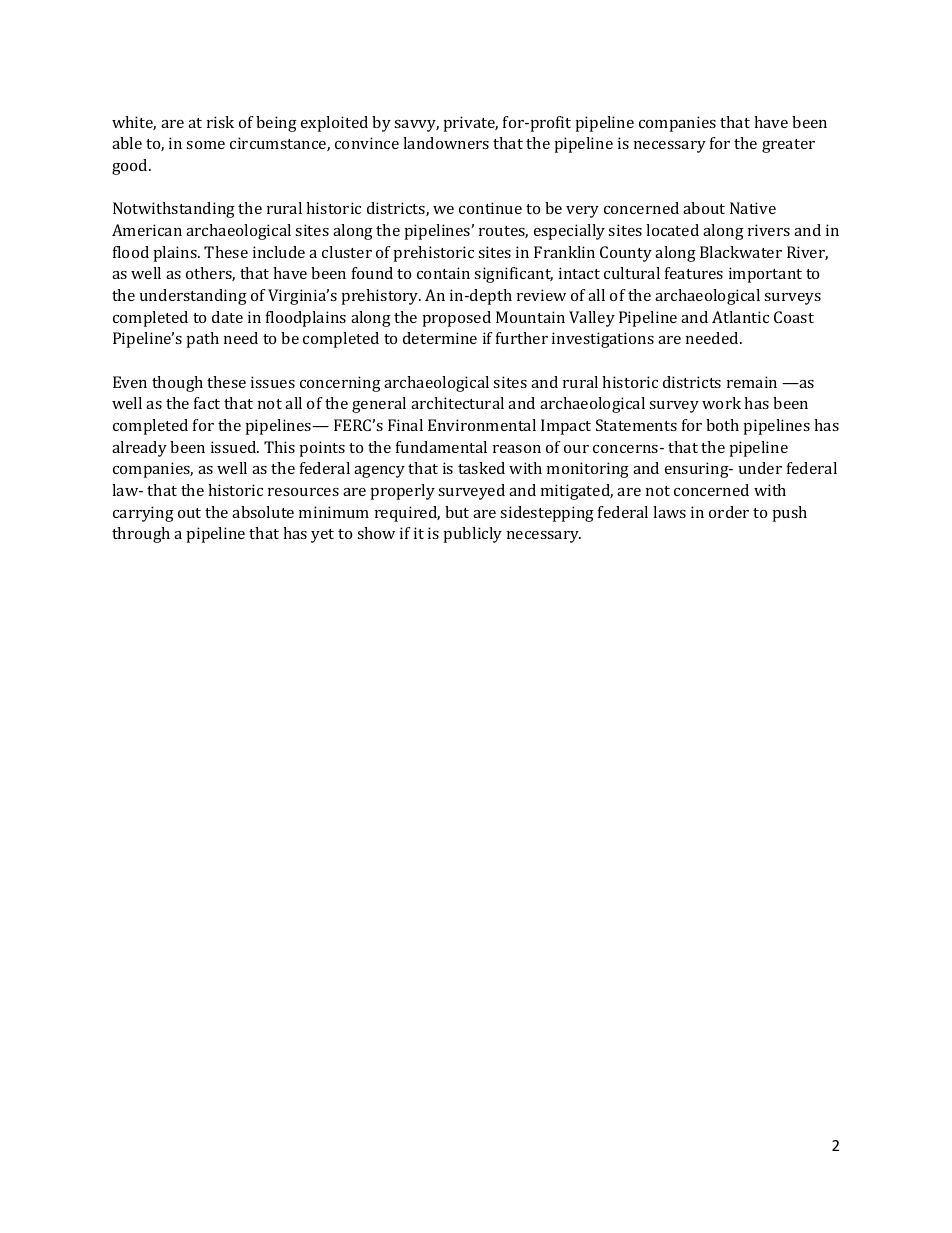 This page has height=1233, width=952. I want to click on some, so click(205, 145).
